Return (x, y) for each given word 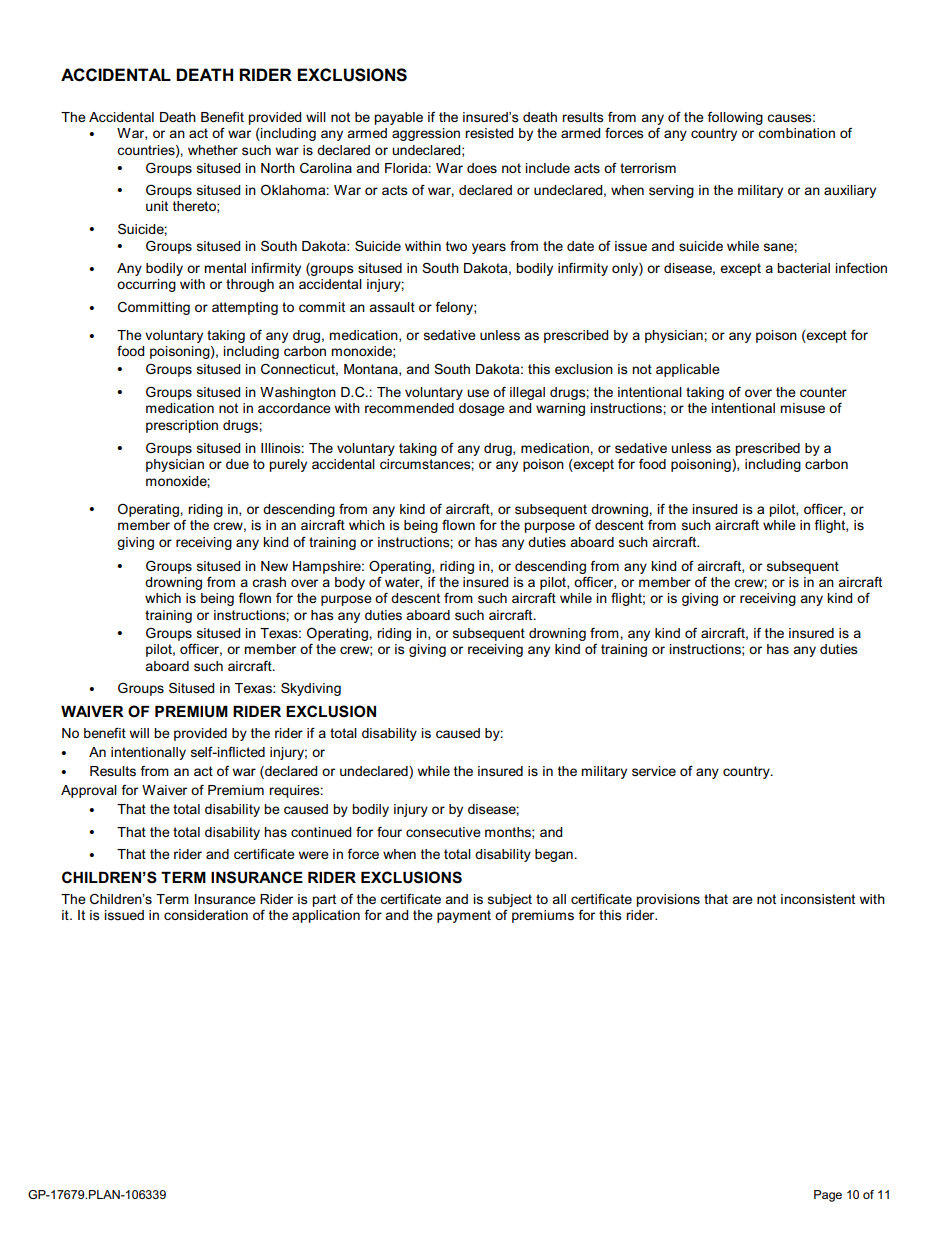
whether (213, 150)
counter (823, 392)
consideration (206, 915)
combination (796, 133)
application (326, 916)
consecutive (443, 832)
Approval (89, 791)
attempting (245, 308)
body (350, 583)
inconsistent (818, 899)
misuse (802, 408)
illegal (527, 393)
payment (464, 916)
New (274, 566)
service (654, 771)
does (482, 168)
